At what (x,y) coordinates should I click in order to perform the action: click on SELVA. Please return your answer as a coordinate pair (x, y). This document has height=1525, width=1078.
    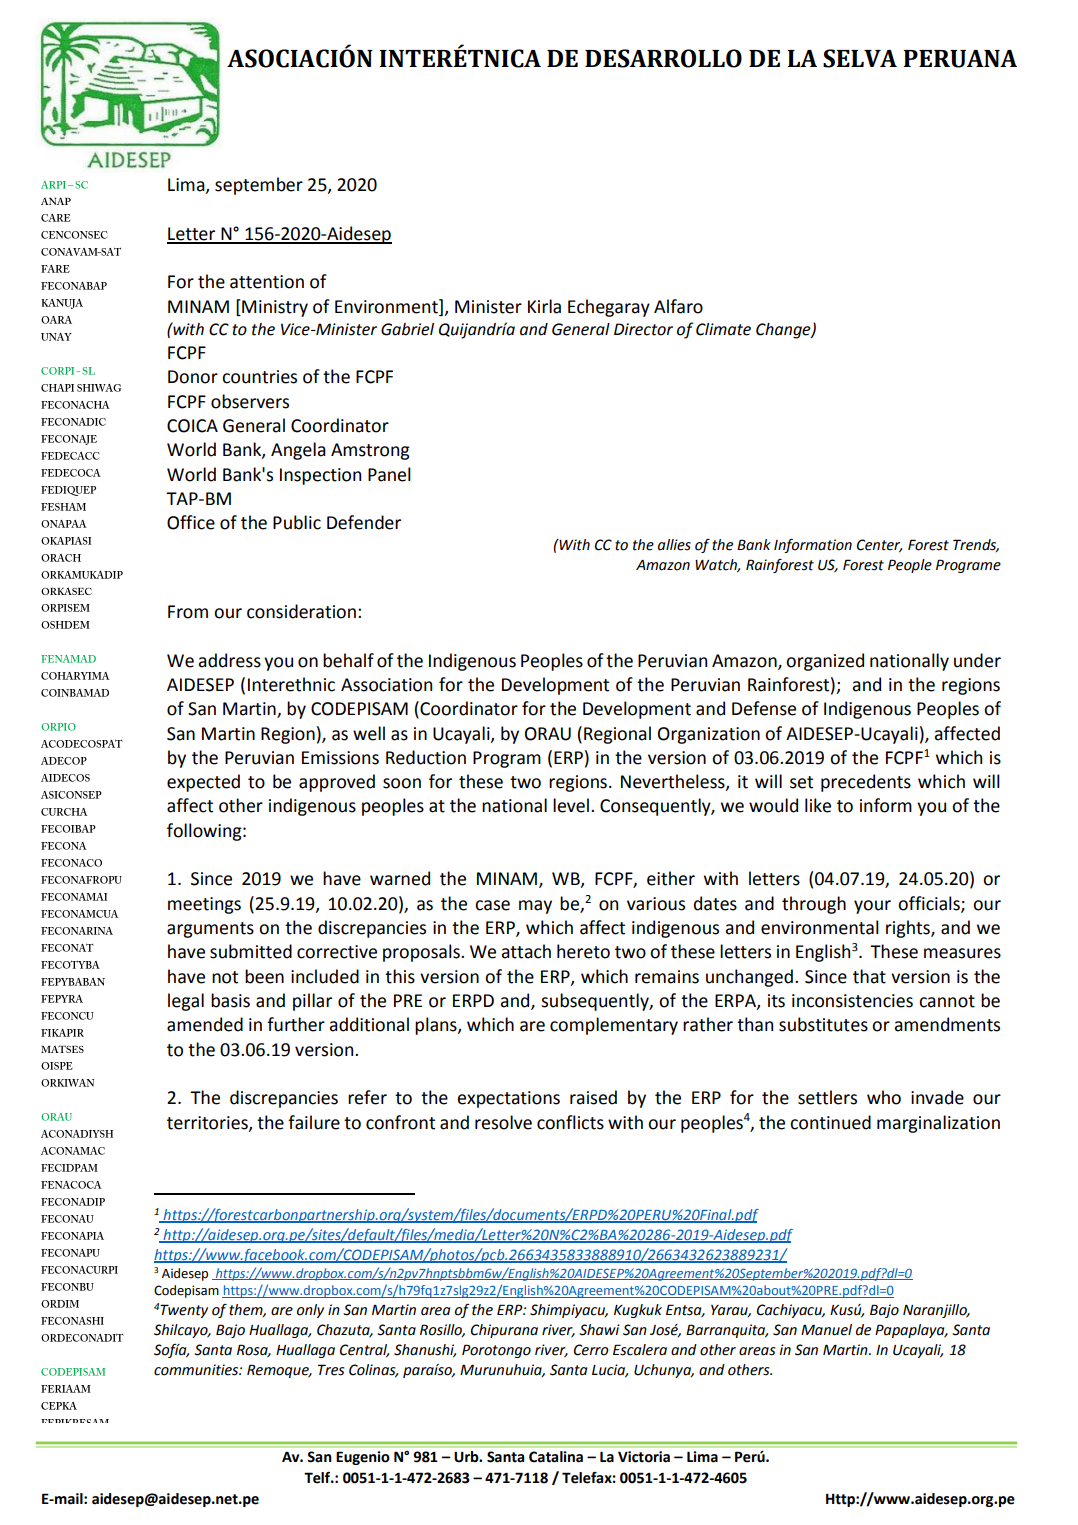
    Looking at the image, I should click on (860, 58).
